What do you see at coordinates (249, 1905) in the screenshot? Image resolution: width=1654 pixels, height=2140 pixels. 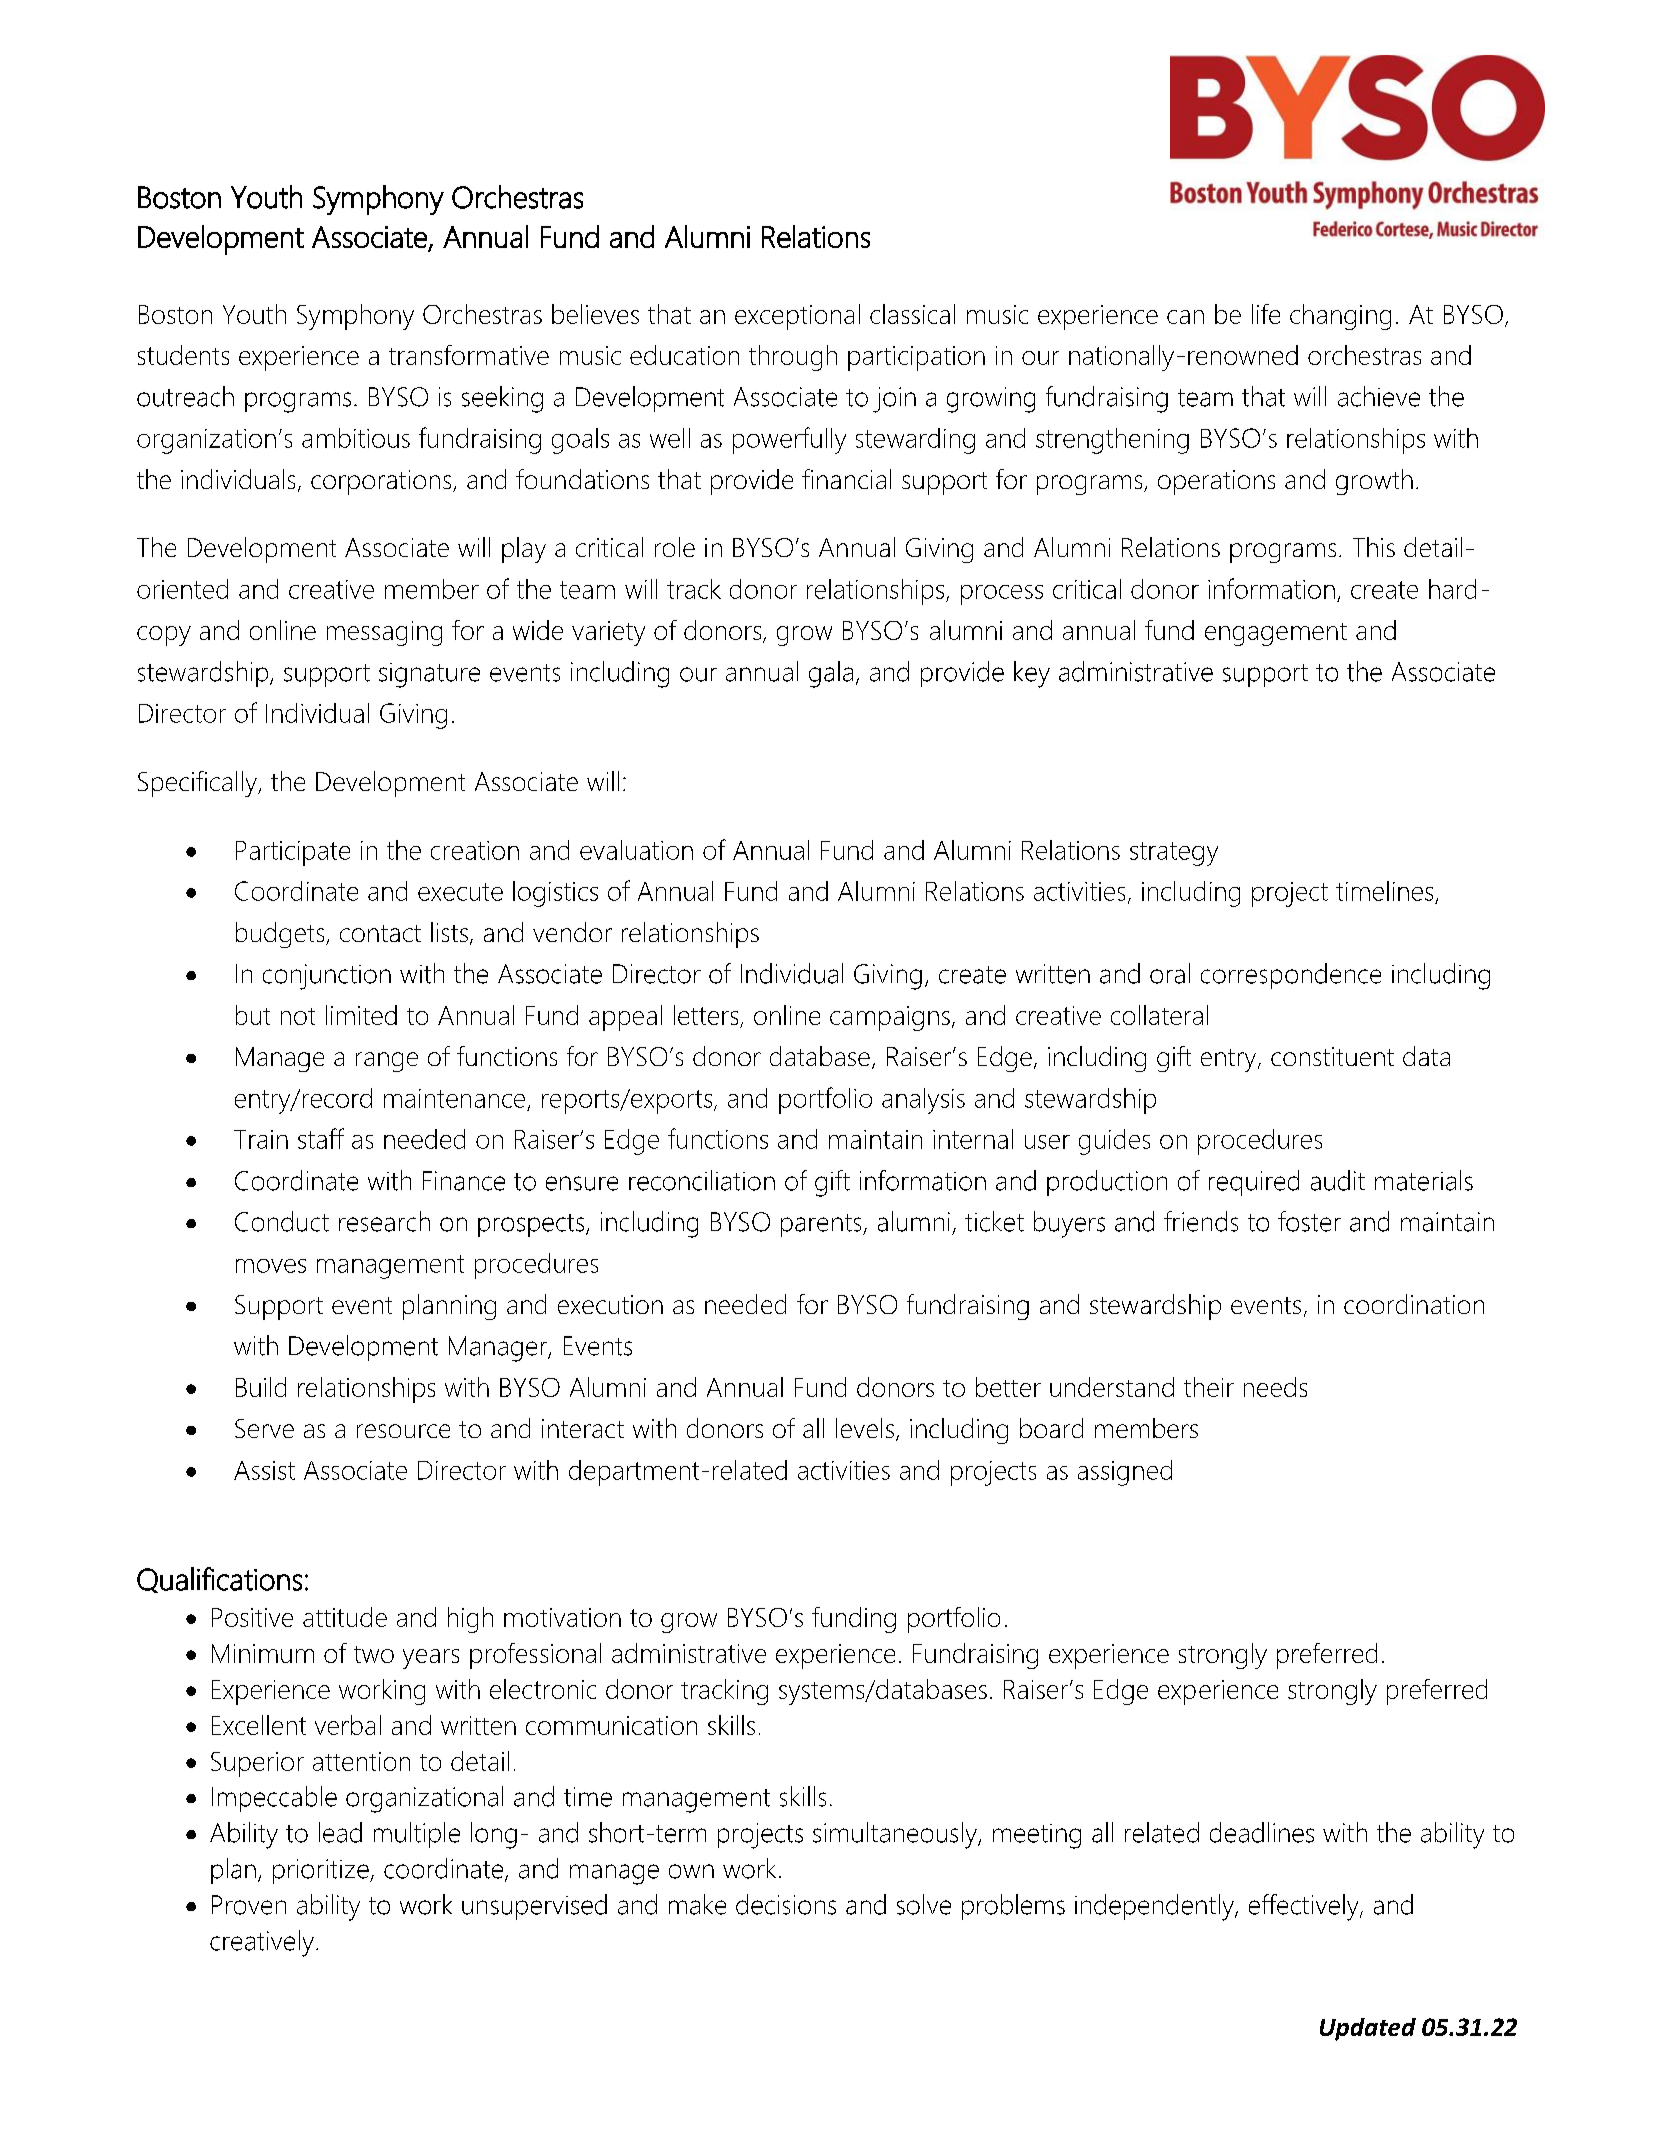 I see `Proven` at bounding box center [249, 1905].
